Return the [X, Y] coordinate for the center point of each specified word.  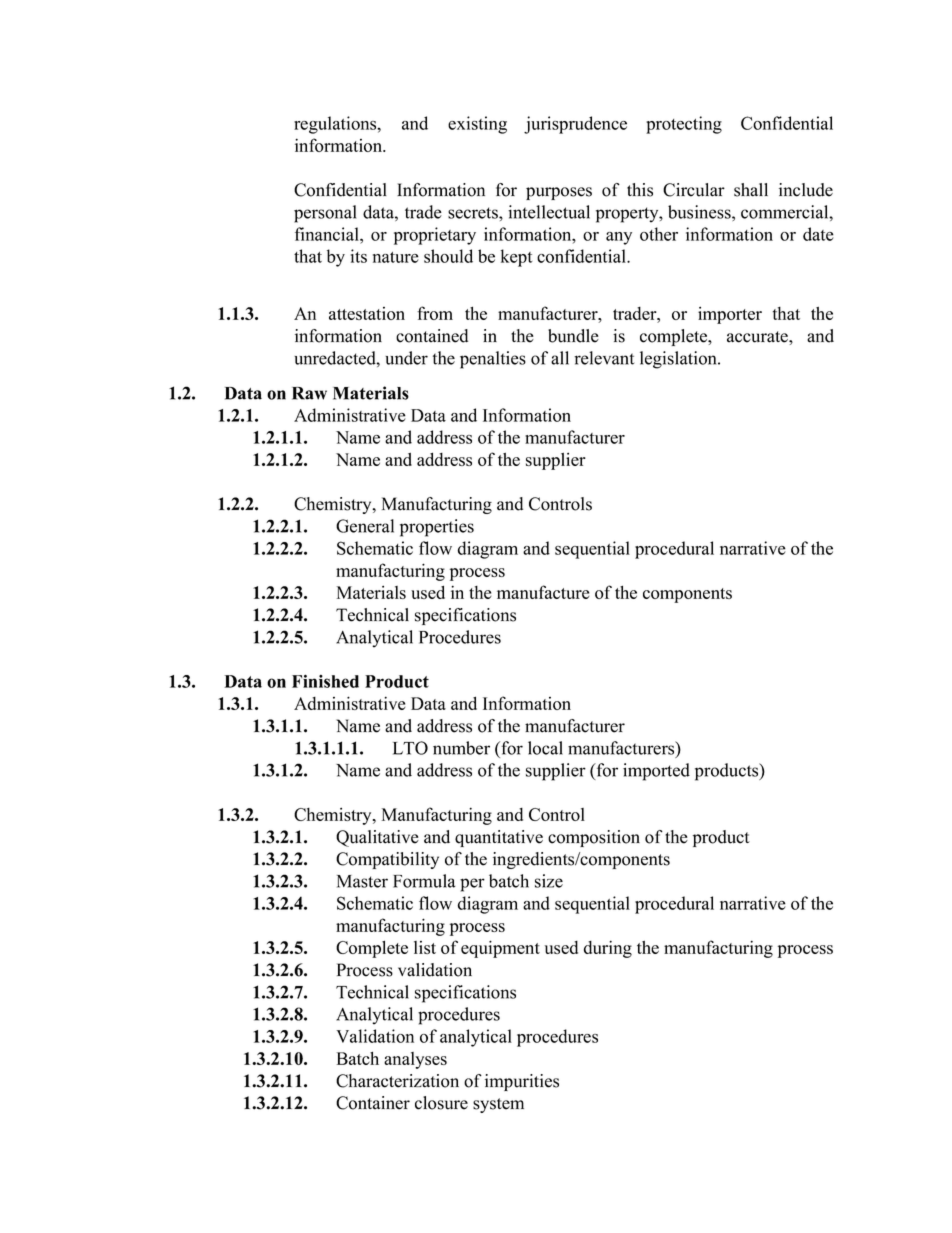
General [365, 526]
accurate [758, 337]
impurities [522, 1082]
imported [656, 772]
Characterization [397, 1081]
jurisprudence [575, 125]
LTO [410, 748]
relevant [604, 358]
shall [751, 190]
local [545, 748]
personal [325, 214]
